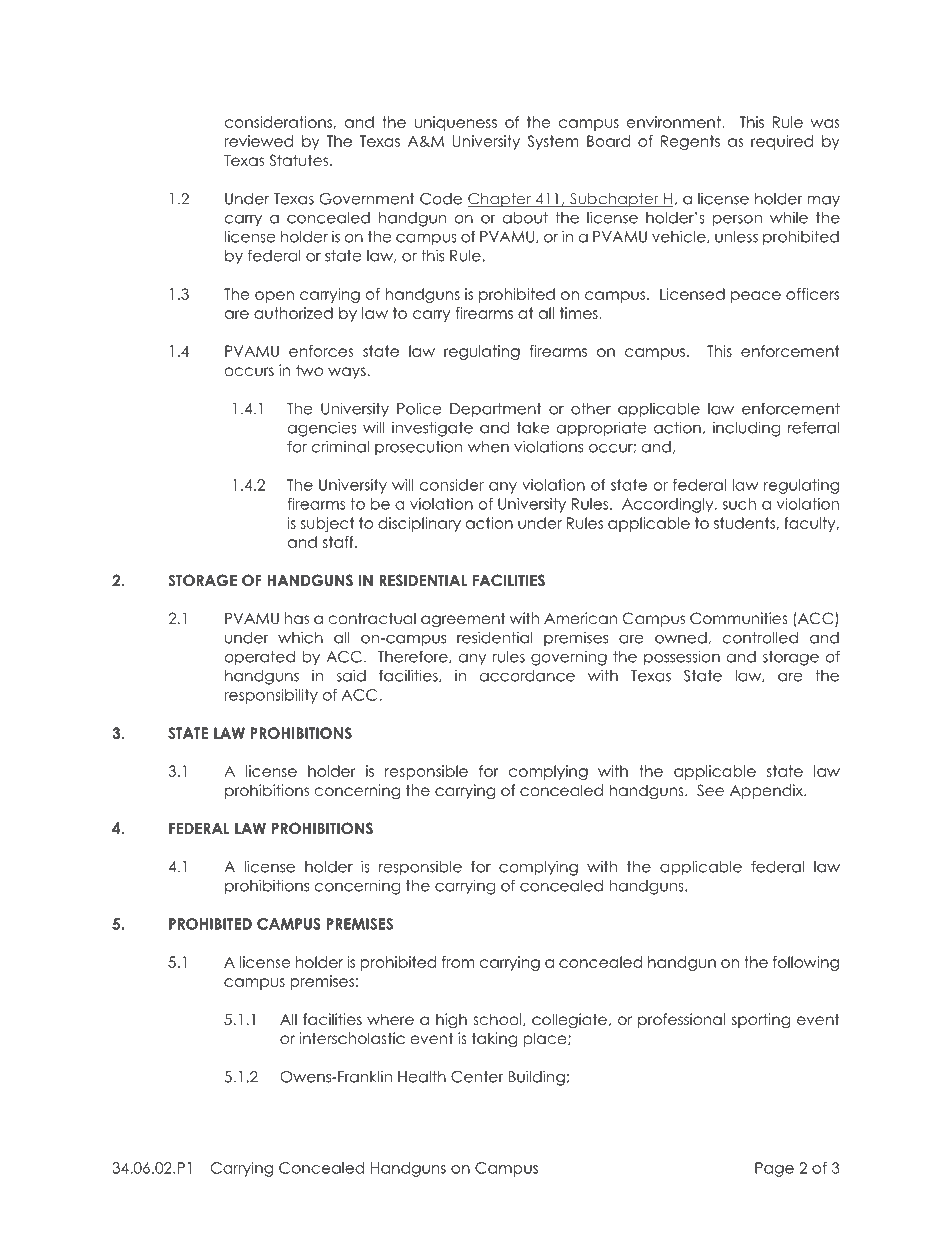 The image size is (952, 1233). Describe the element at coordinates (569, 658) in the screenshot. I see `governing` at that location.
